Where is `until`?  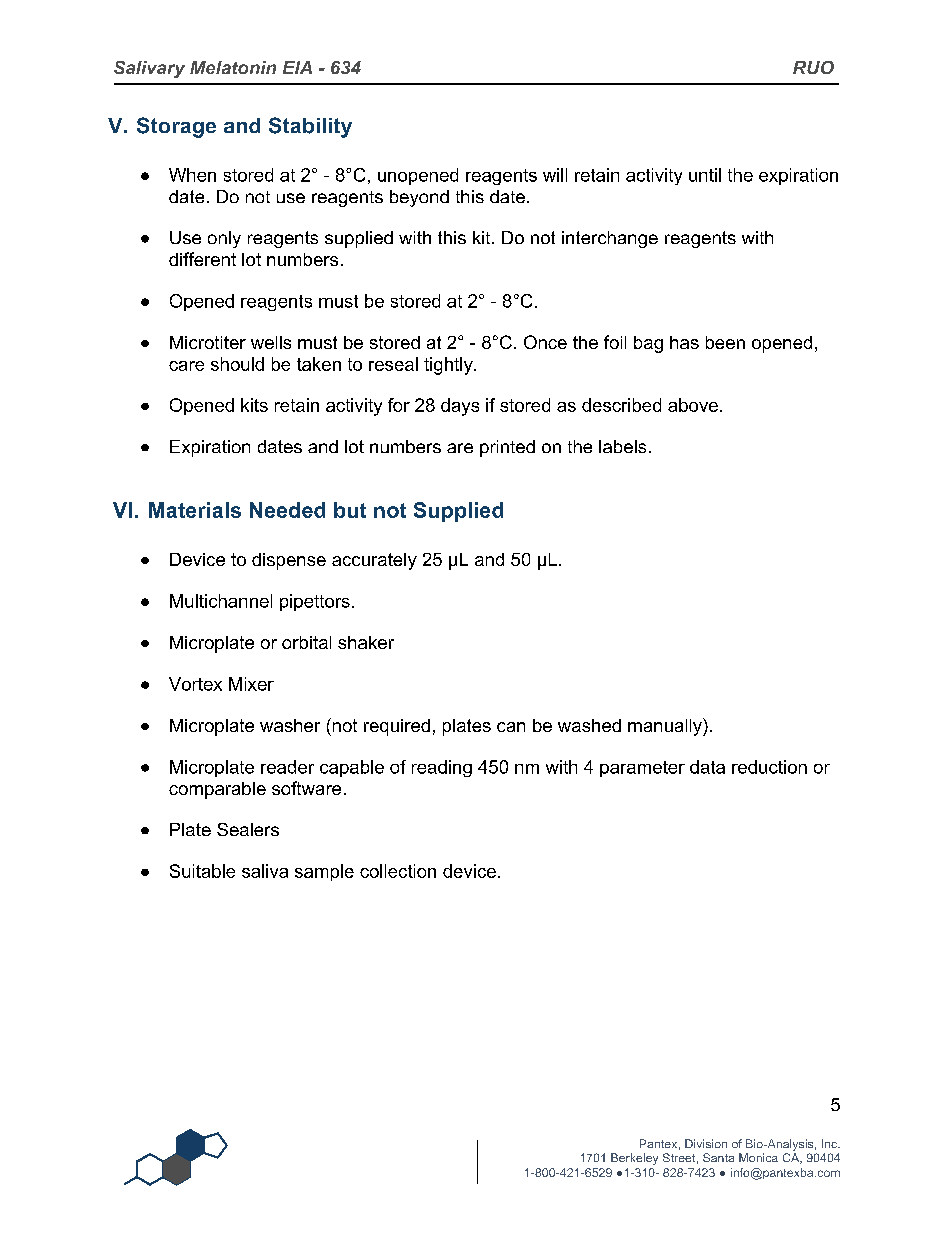
until is located at coordinates (705, 175).
